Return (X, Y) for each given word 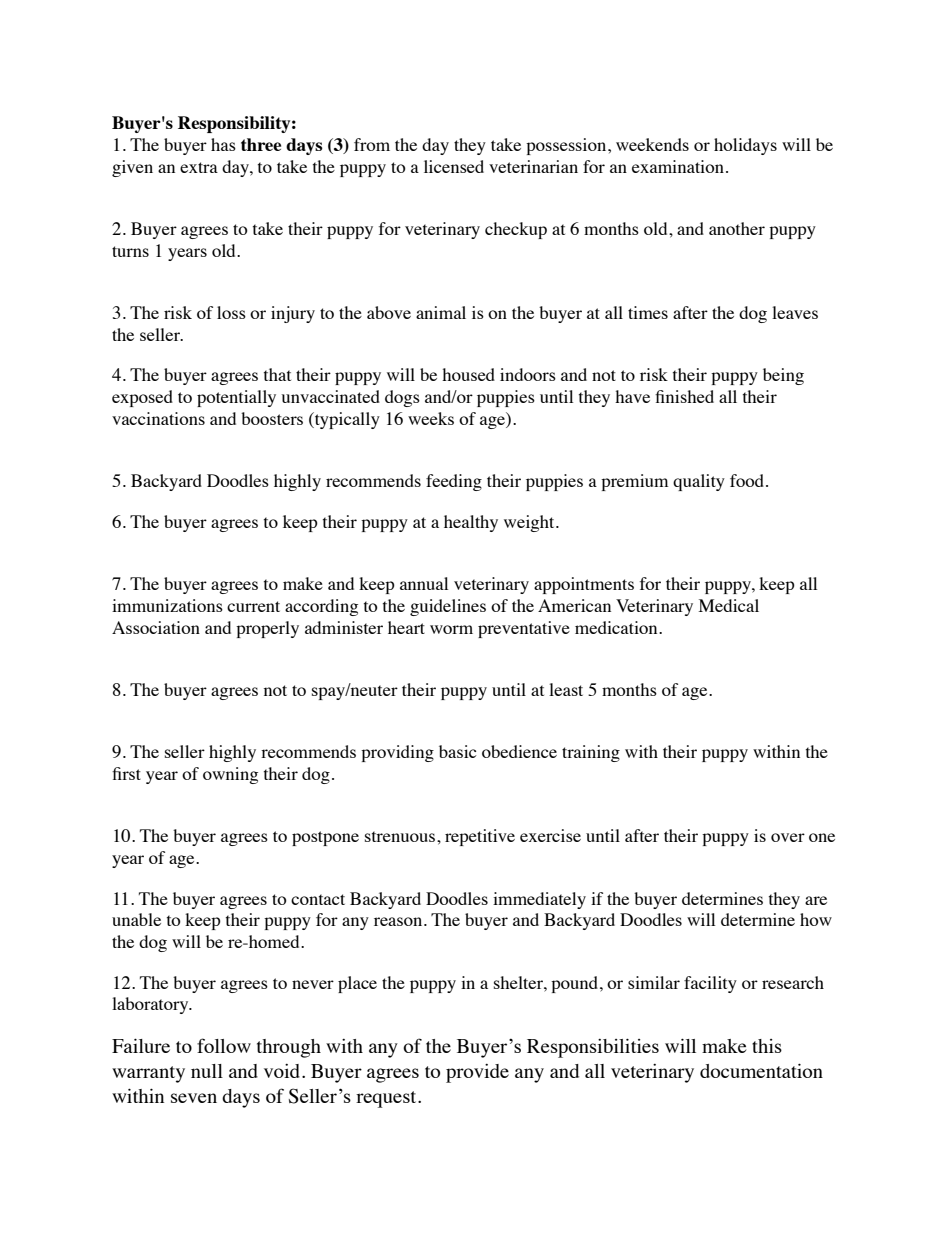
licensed (454, 166)
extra (199, 167)
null (207, 1071)
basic (458, 751)
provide (477, 1073)
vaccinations (158, 418)
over (788, 837)
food (748, 480)
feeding (454, 482)
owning (230, 775)
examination (678, 166)
